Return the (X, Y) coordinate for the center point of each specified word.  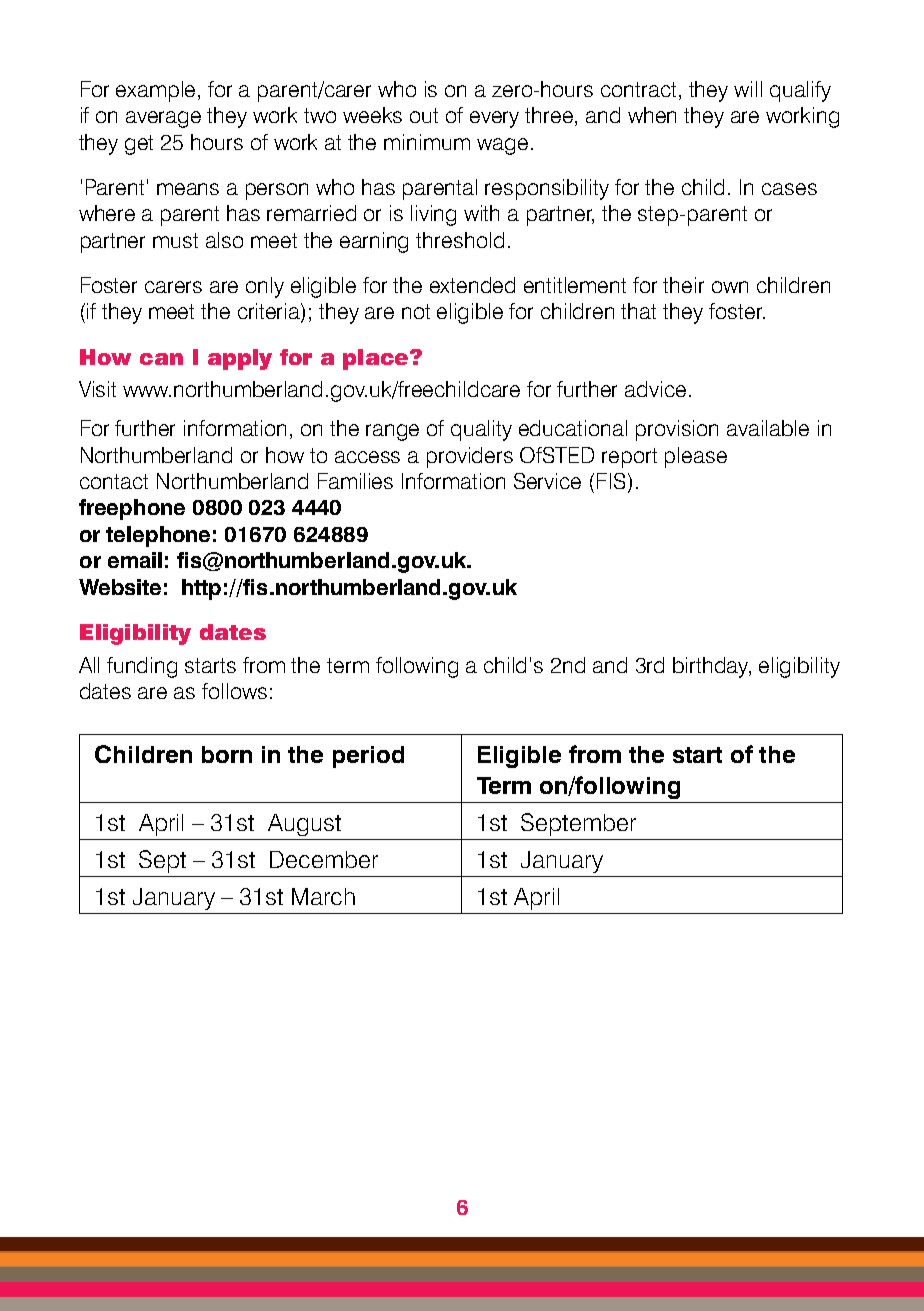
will (748, 89)
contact (114, 481)
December (324, 859)
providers (470, 457)
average (163, 119)
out (424, 115)
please (696, 457)
